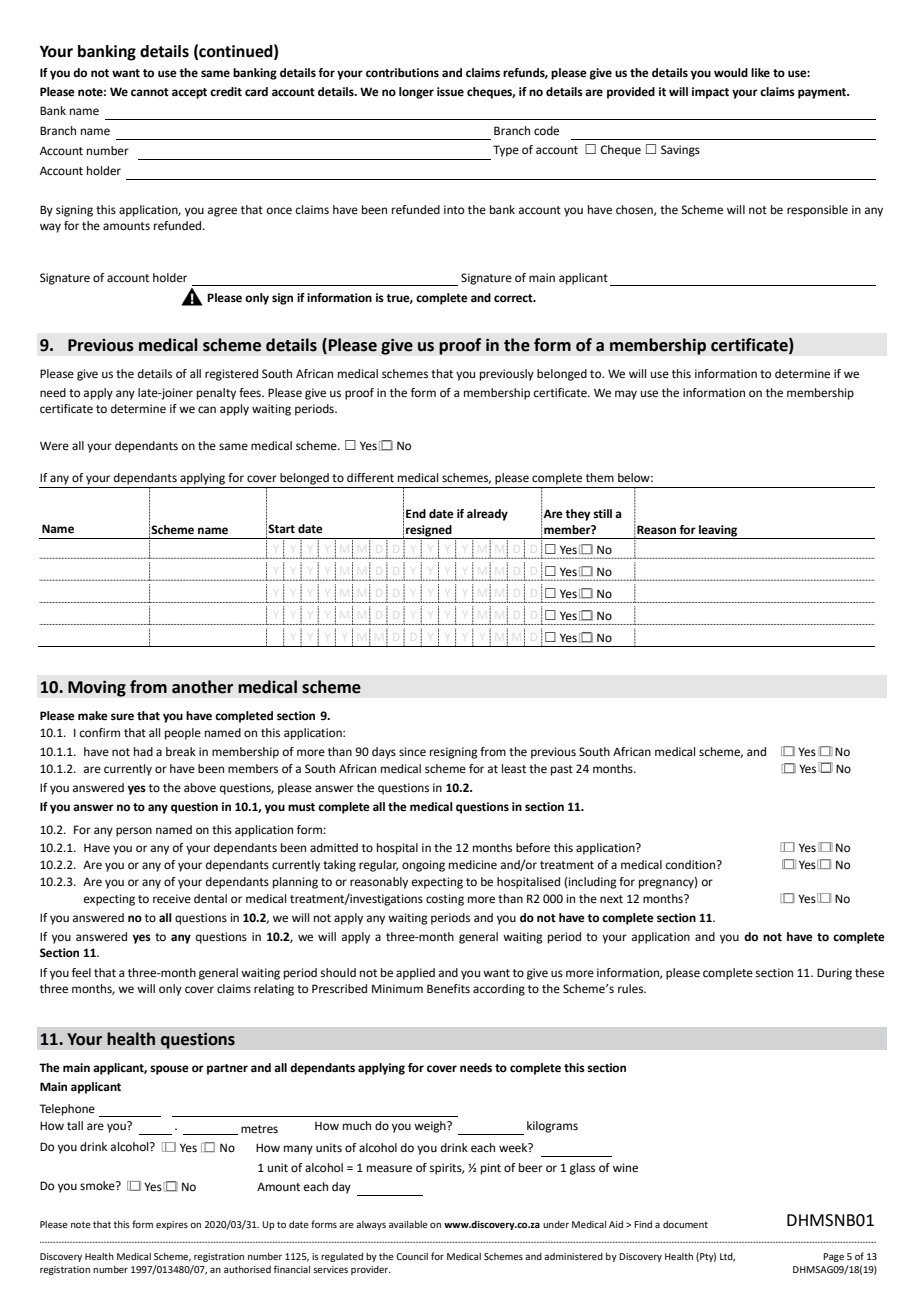 This document has width=924, height=1308. What do you see at coordinates (760, 72) in the document?
I see `like` at bounding box center [760, 72].
